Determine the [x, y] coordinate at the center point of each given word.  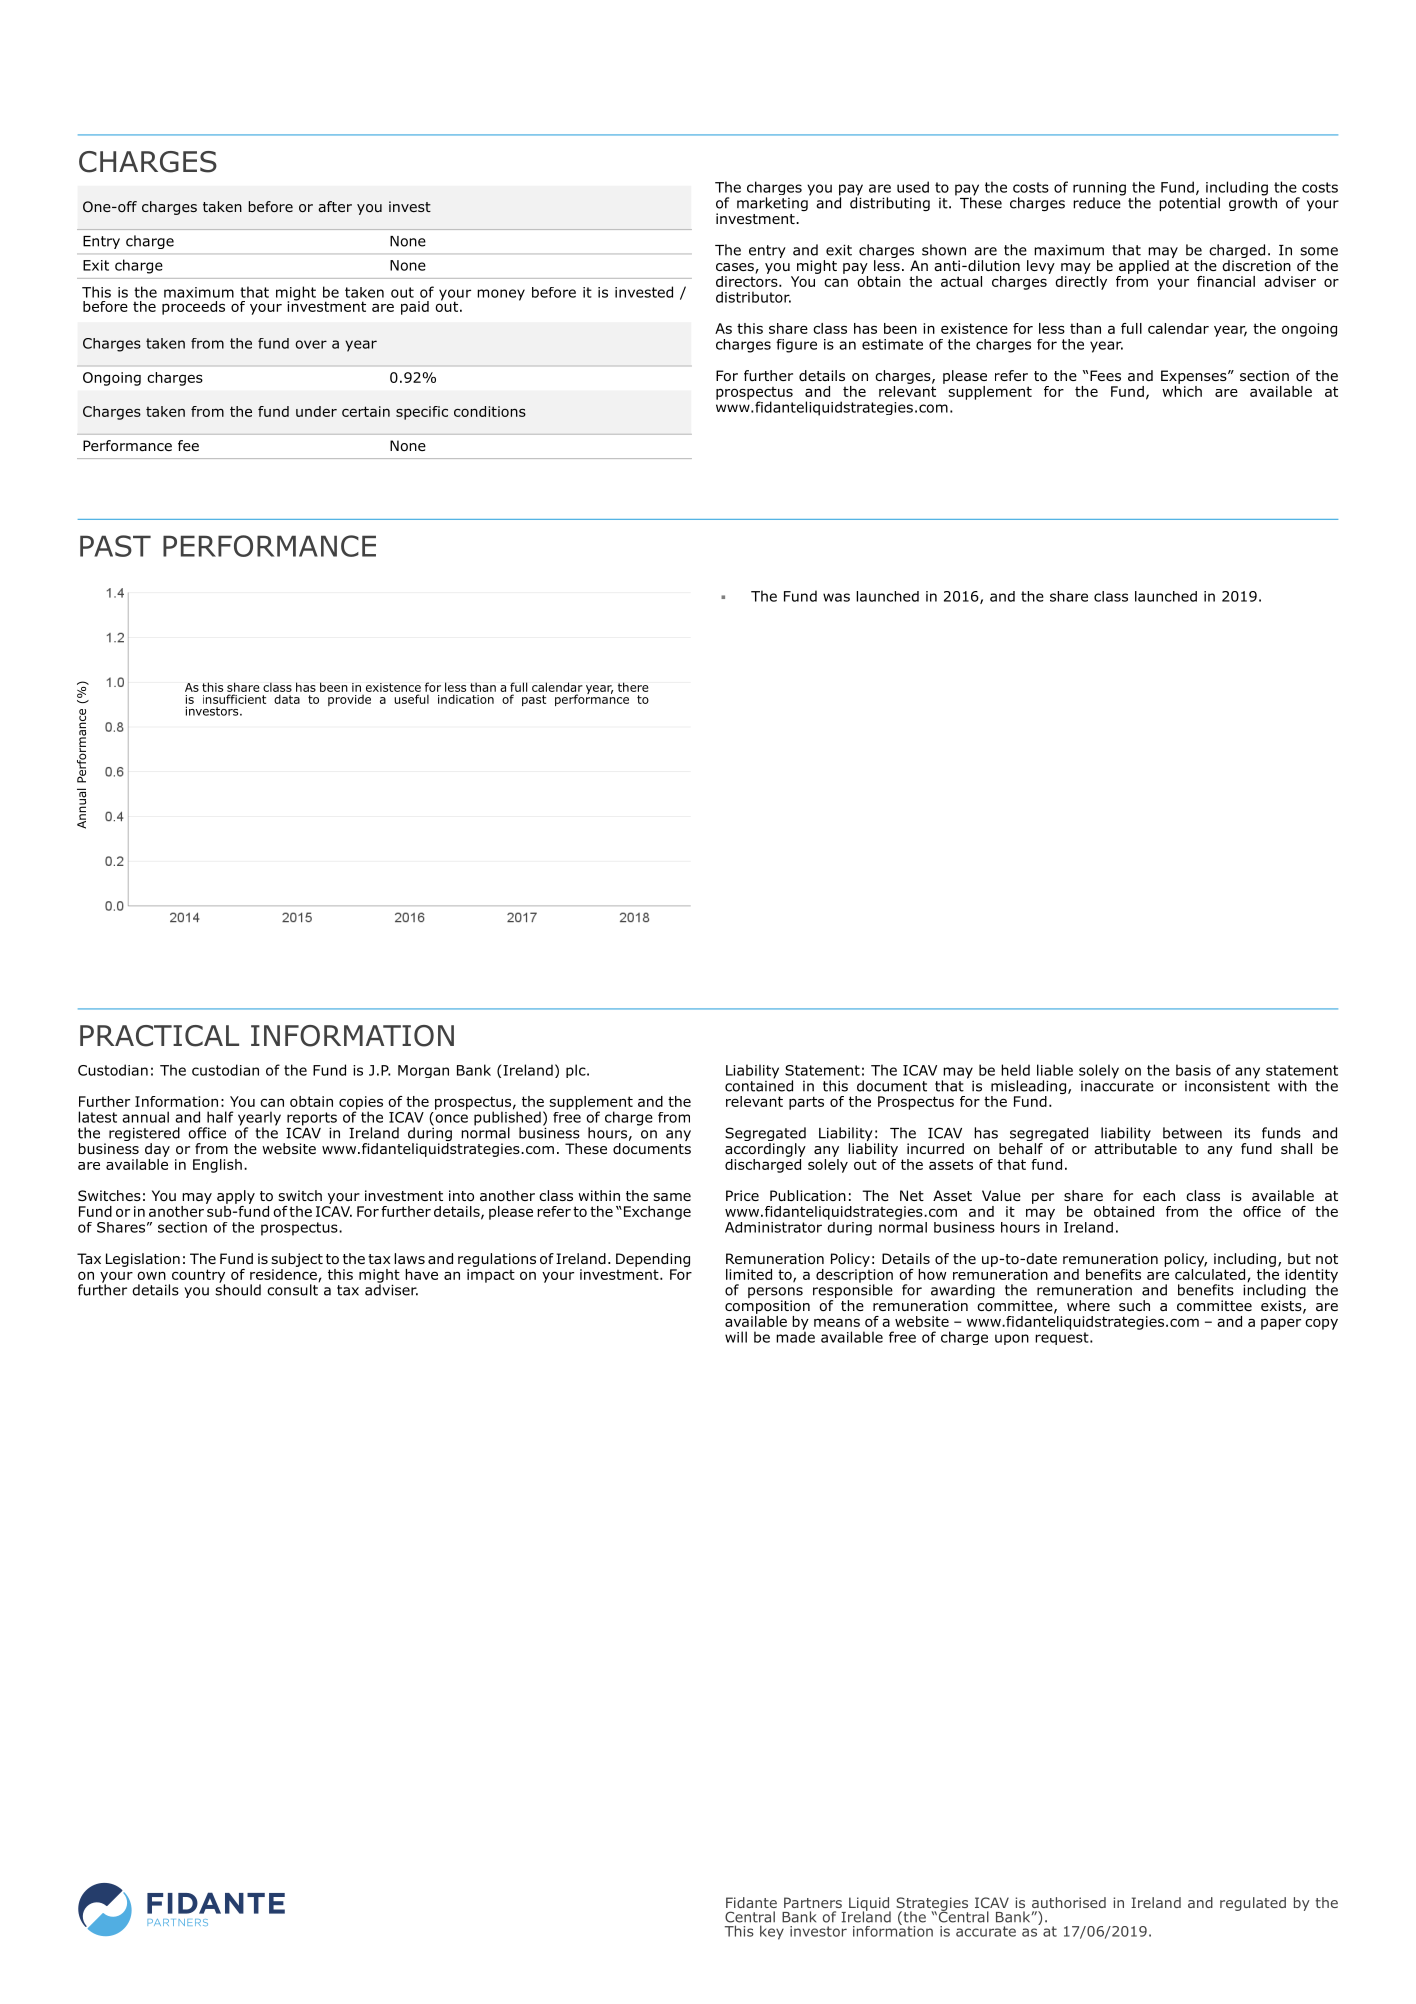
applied [1144, 267]
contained [759, 1085]
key [772, 1932]
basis [1193, 1070]
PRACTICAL [159, 1036]
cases [736, 268]
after [335, 206]
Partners [813, 1902]
